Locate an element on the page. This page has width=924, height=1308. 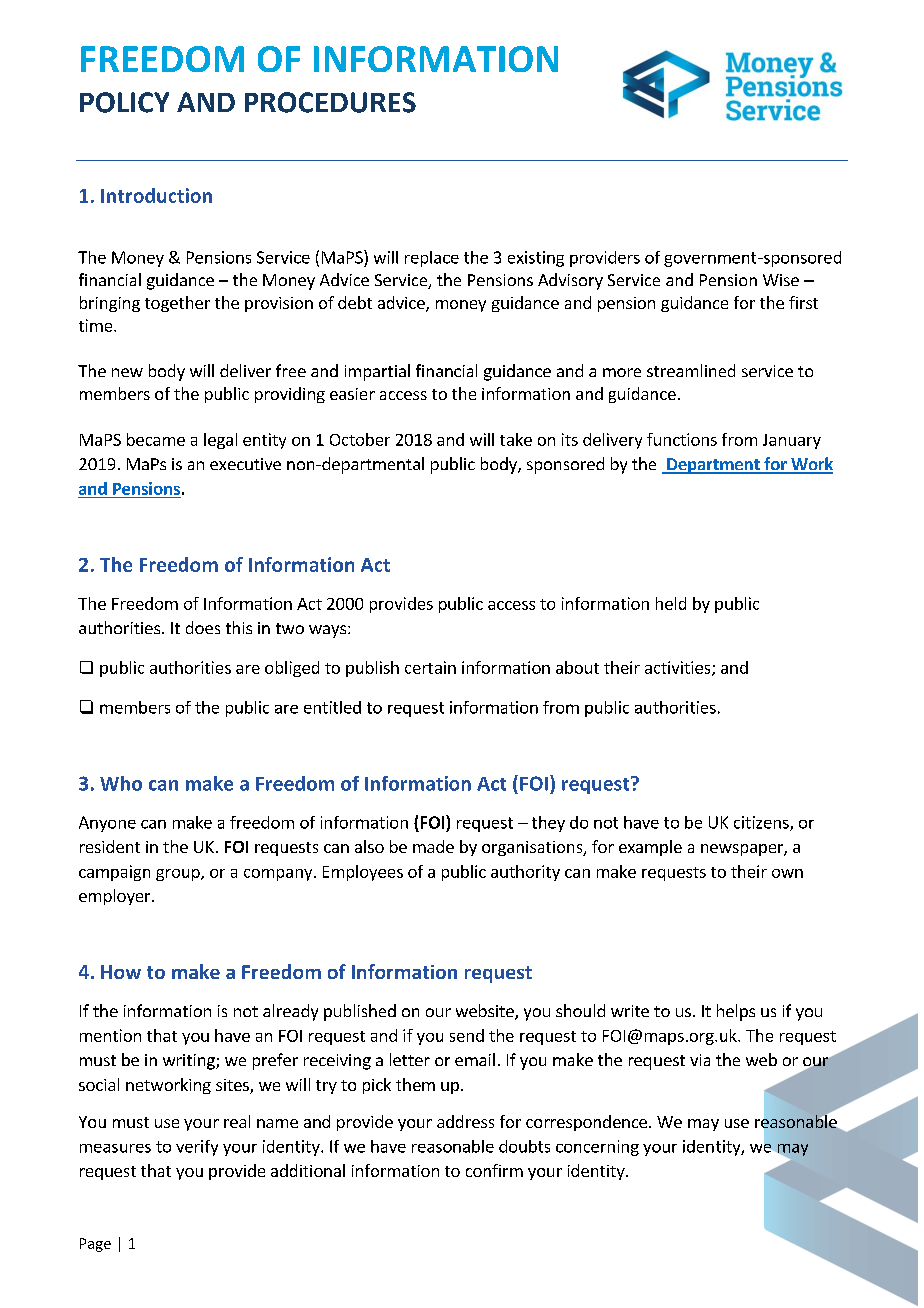
Wise is located at coordinates (781, 280).
